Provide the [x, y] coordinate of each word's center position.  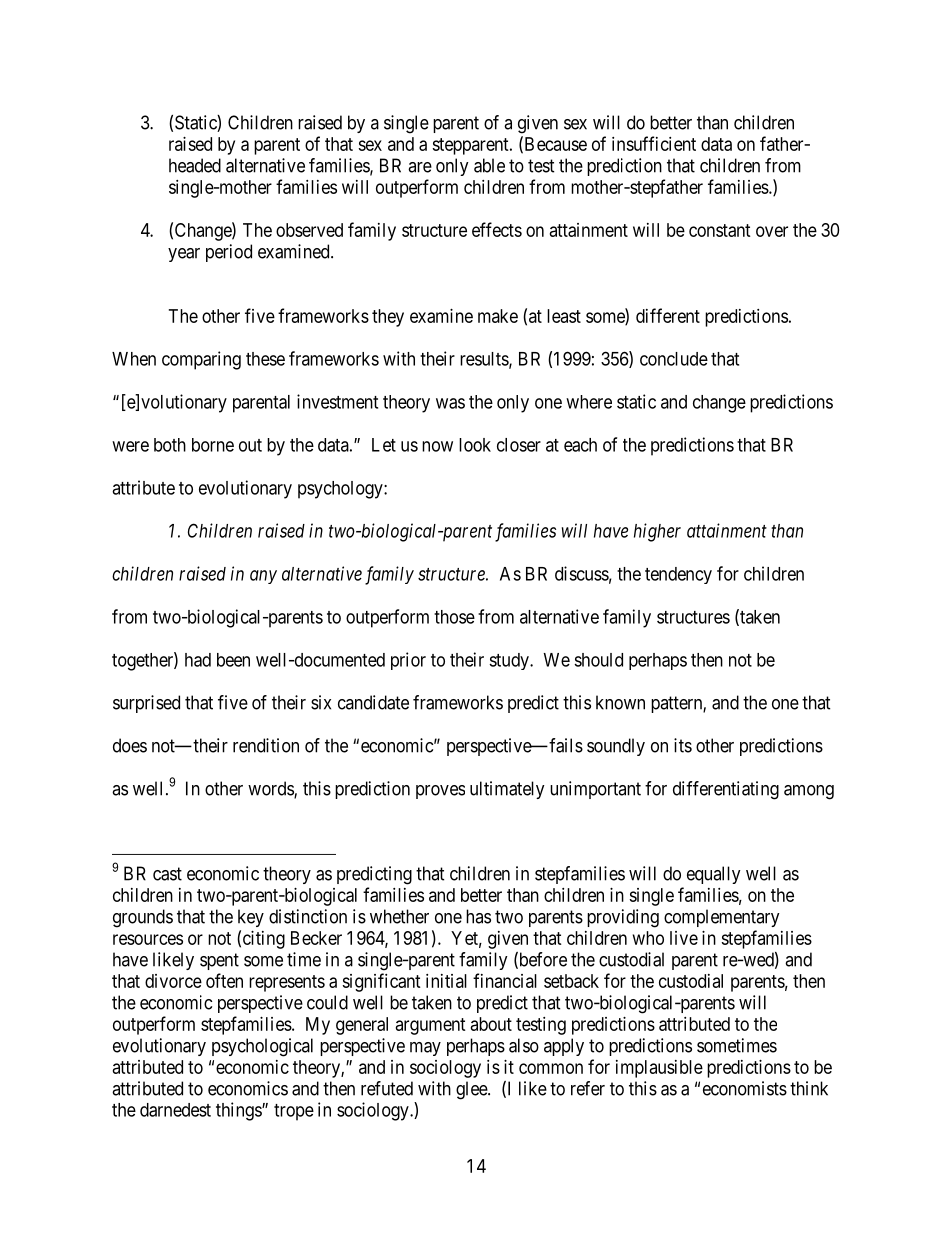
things [239, 1111]
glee [472, 1090]
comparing [201, 360]
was [450, 403]
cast [167, 874]
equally [714, 875]
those [454, 617]
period [229, 253]
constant [720, 230]
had [198, 660]
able [489, 165]
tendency [678, 575]
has [478, 916]
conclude [674, 359]
